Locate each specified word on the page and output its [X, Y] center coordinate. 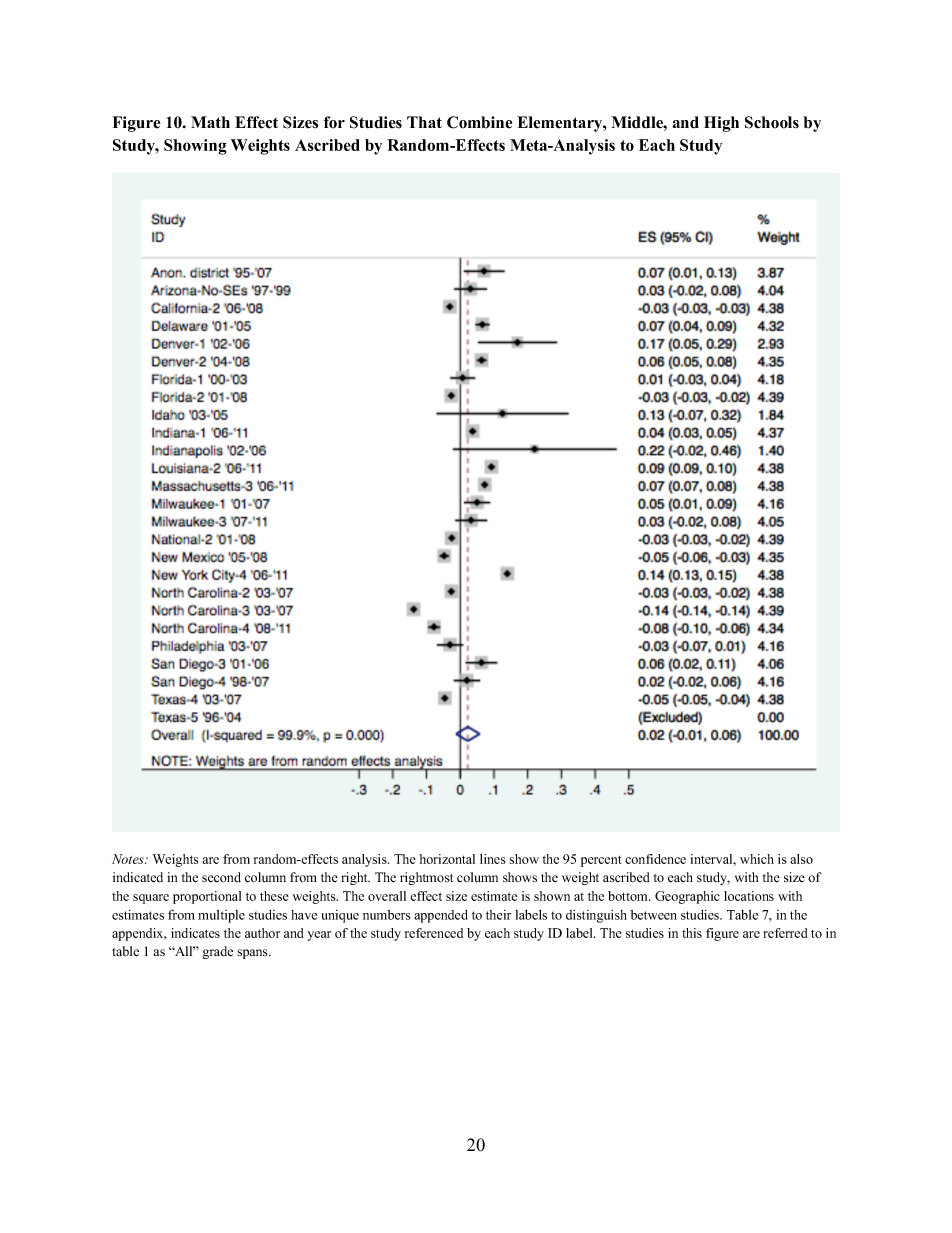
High [721, 124]
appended [441, 916]
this [692, 933]
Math [210, 122]
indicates [195, 933]
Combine [479, 122]
